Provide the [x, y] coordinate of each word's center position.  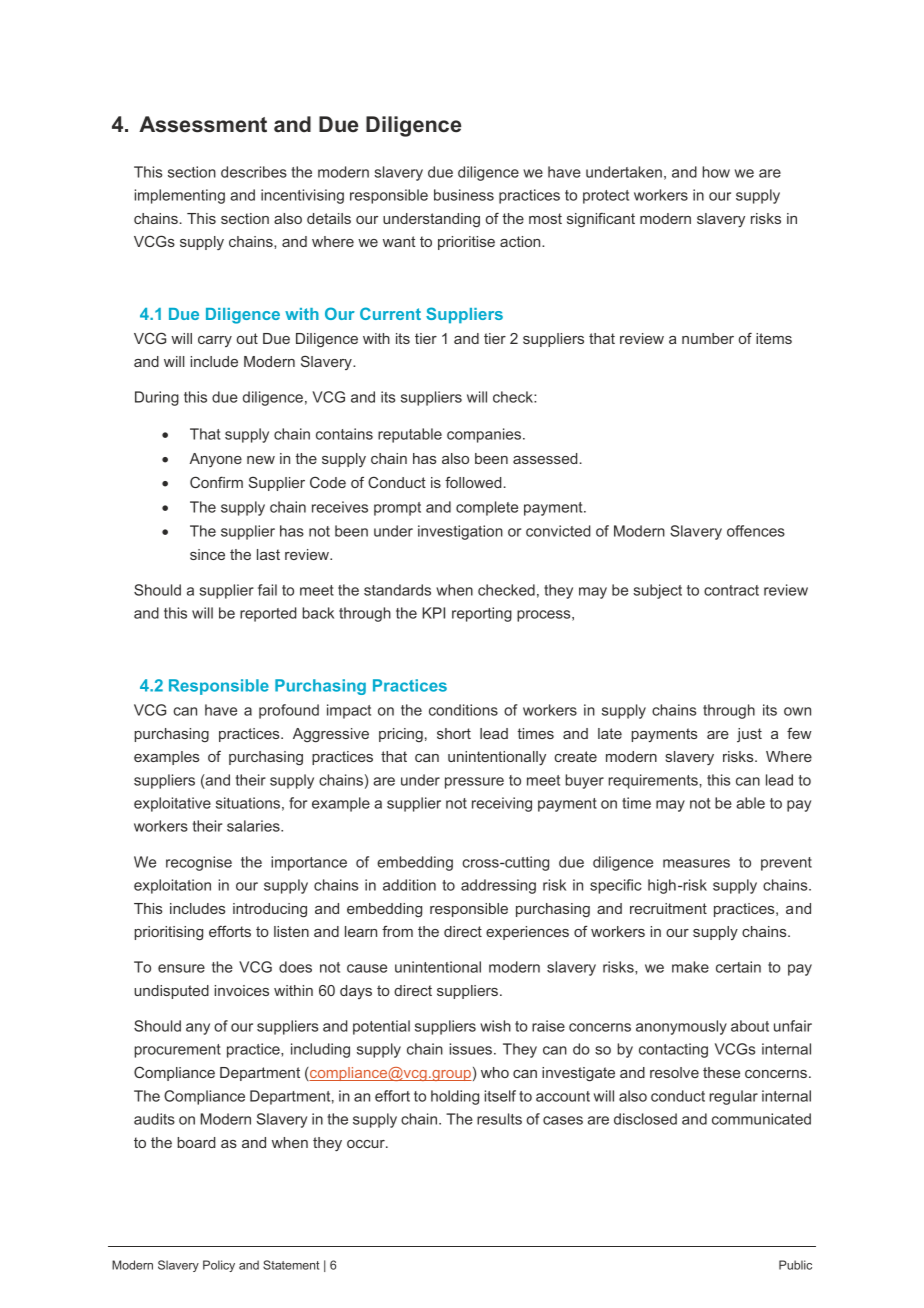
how [716, 172]
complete [487, 508]
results [499, 1119]
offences [756, 531]
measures [696, 863]
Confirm [216, 482]
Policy [219, 1266]
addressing [498, 886]
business [464, 195]
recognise [199, 863]
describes [254, 172]
